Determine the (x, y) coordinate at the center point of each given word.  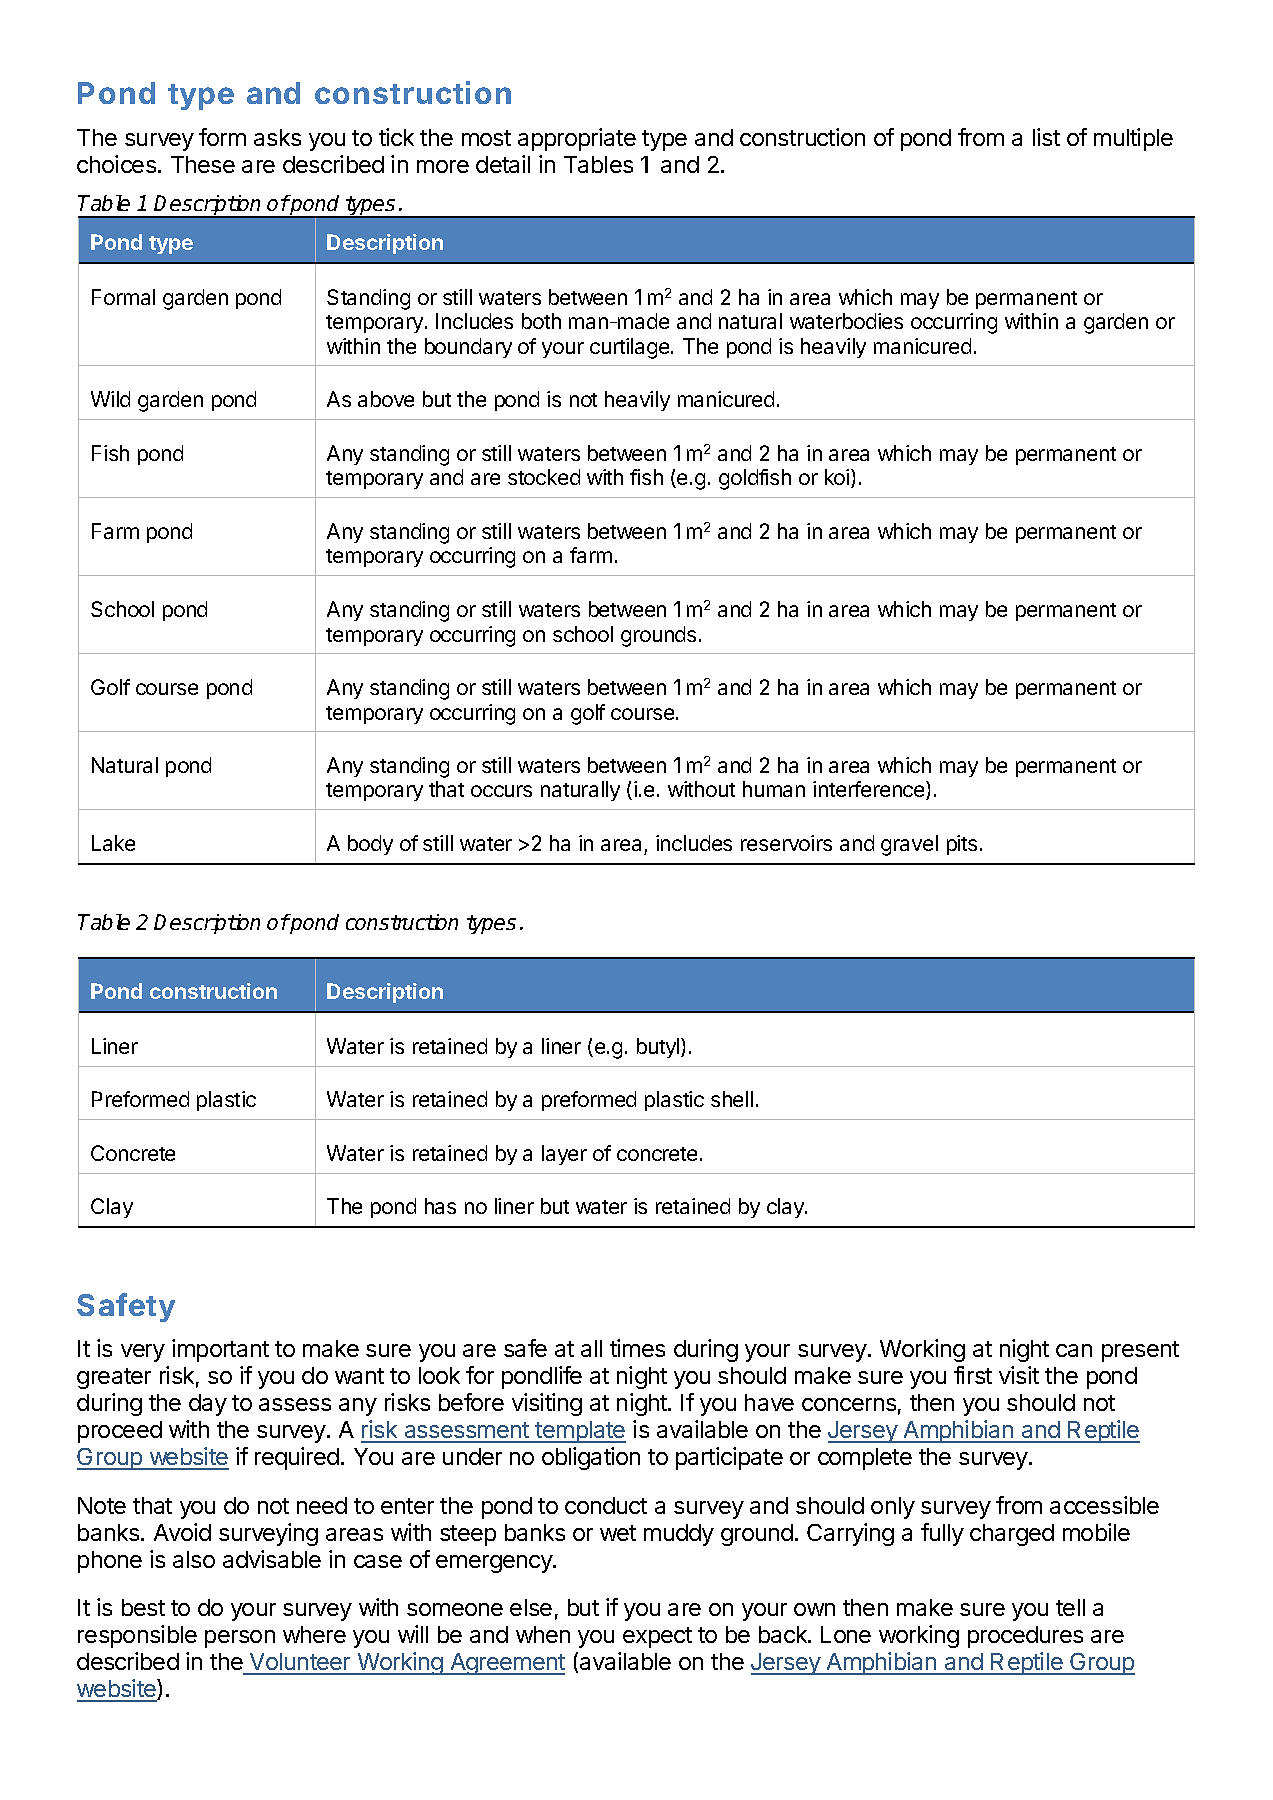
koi (838, 478)
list (1046, 137)
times (637, 1348)
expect (657, 1637)
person (240, 1639)
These (203, 164)
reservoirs (786, 843)
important (220, 1350)
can (1074, 1350)
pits (962, 845)
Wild (110, 399)
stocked (544, 477)
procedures (1025, 1637)
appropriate (577, 139)
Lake (113, 843)
